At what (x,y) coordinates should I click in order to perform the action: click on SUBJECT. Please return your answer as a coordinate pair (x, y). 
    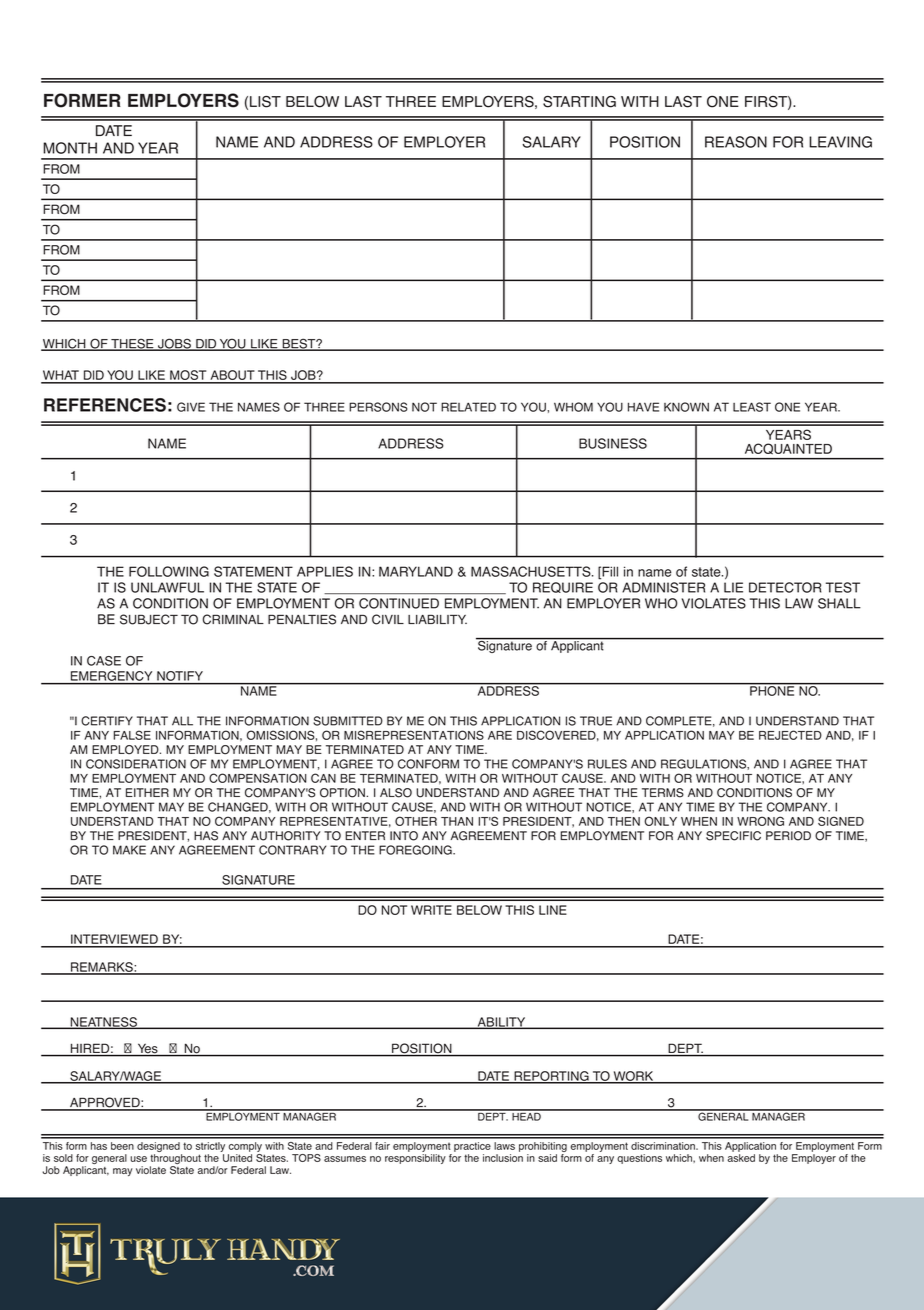
    Looking at the image, I should click on (149, 619).
